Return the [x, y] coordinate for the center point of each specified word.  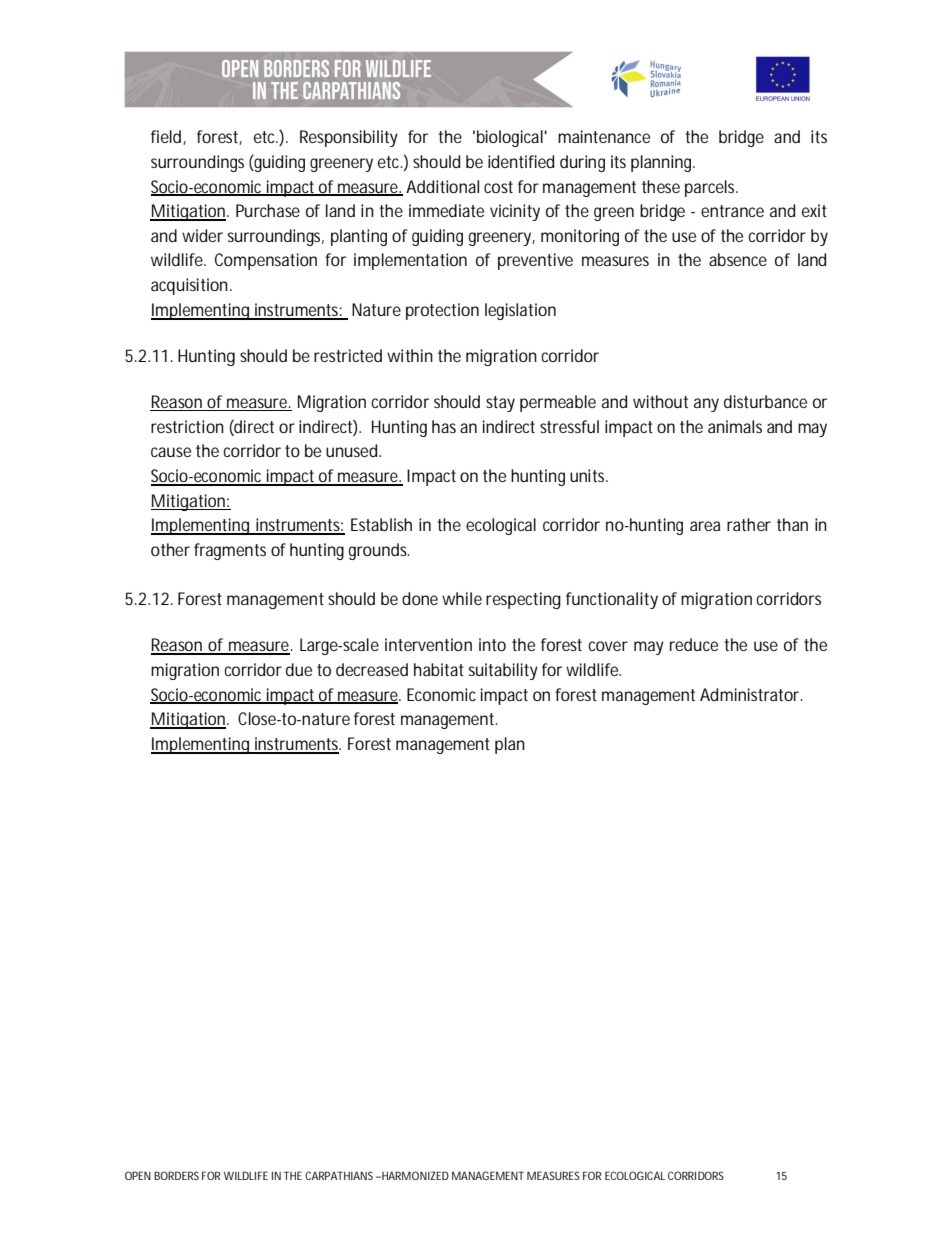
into [492, 644]
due [299, 669]
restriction [187, 426]
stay [500, 404]
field [167, 137]
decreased [372, 669]
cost [498, 187]
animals [735, 426]
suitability [503, 671]
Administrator [751, 694]
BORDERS [176, 1175]
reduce [694, 644]
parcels [711, 188]
